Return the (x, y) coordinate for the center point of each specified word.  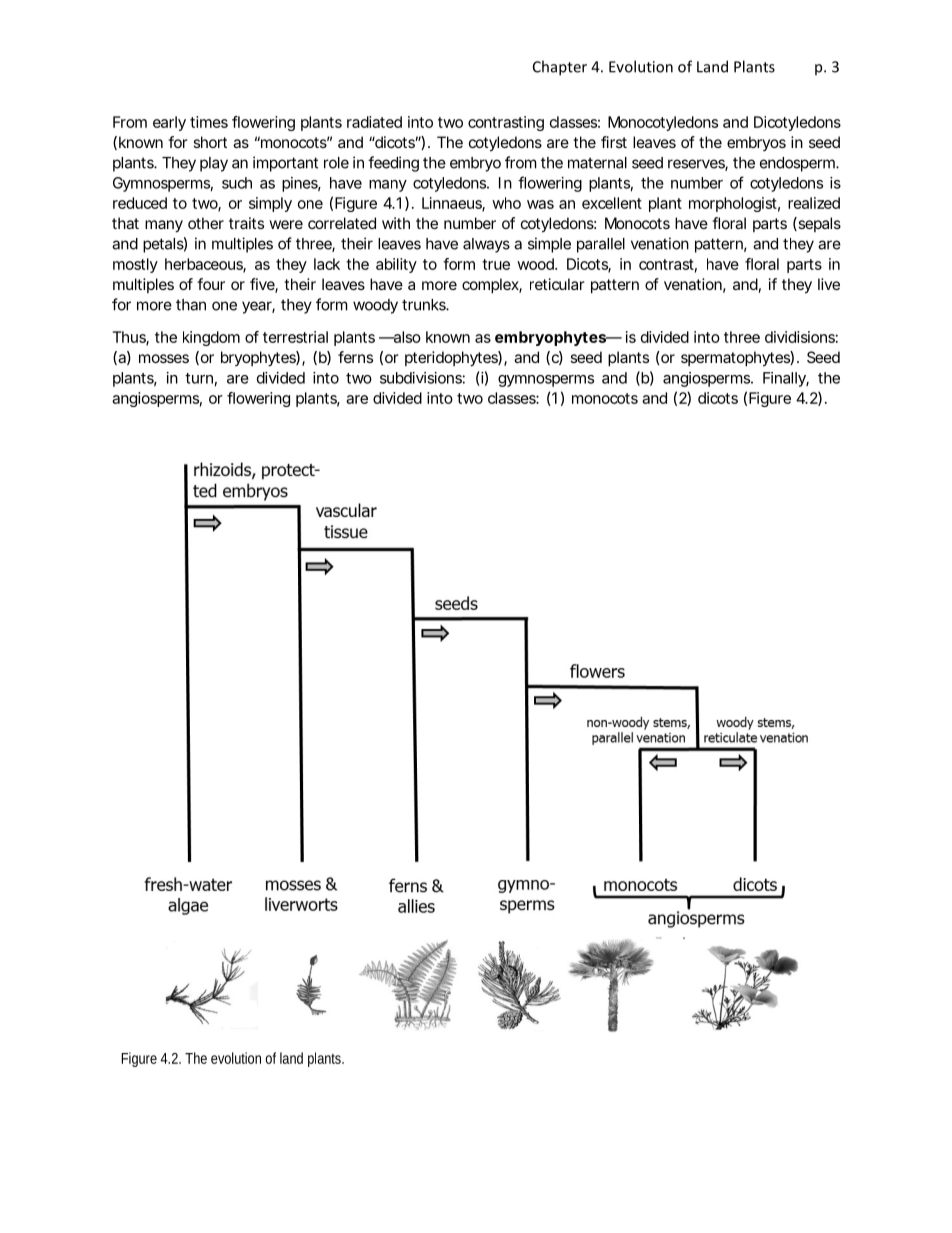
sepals (818, 224)
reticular (557, 284)
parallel (601, 245)
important (285, 164)
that (125, 223)
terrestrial (295, 337)
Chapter (560, 68)
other (206, 223)
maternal (597, 163)
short (210, 142)
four (211, 284)
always (486, 245)
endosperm (796, 164)
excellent (612, 203)
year (257, 307)
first (614, 142)
